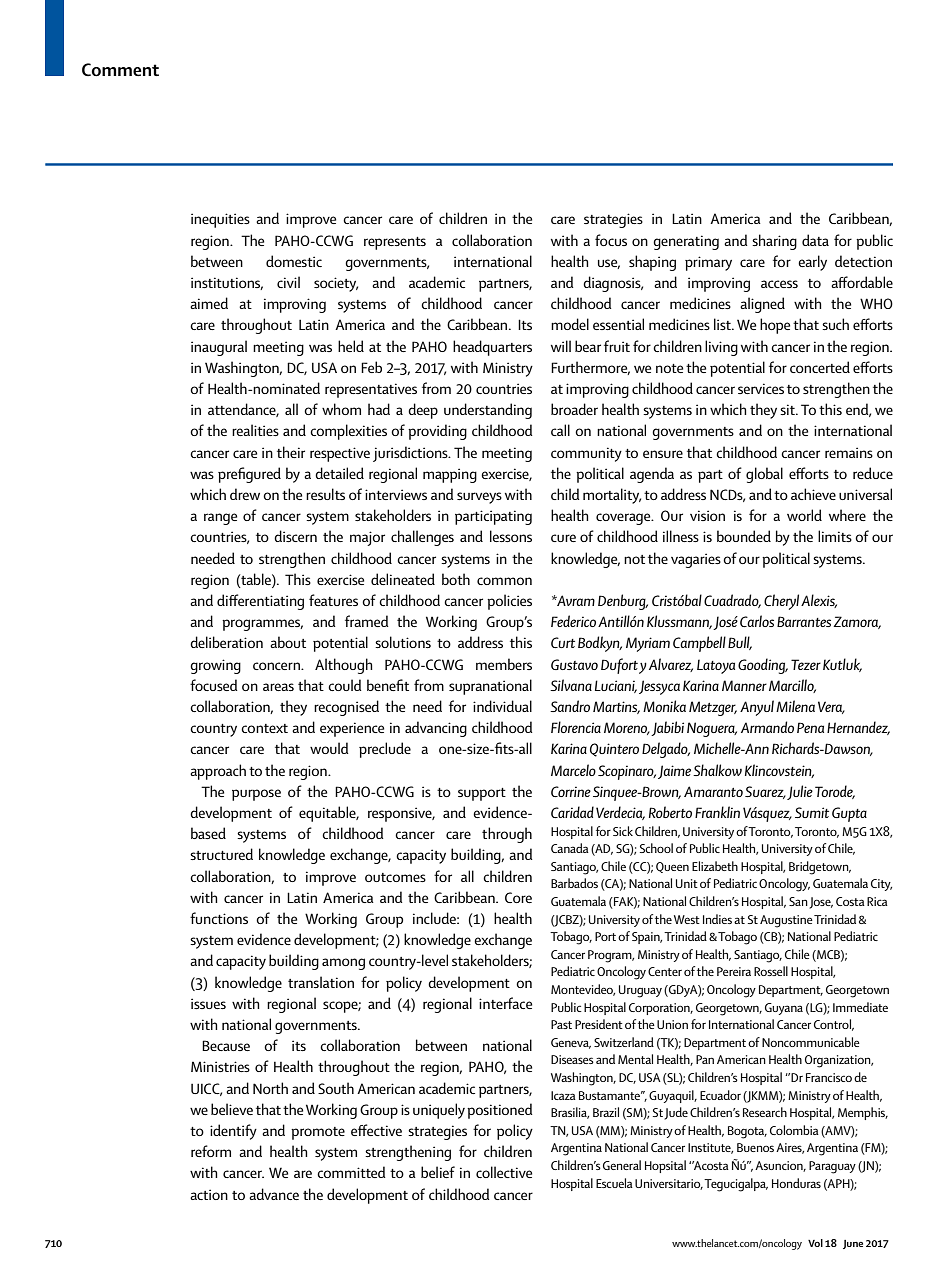  Describe the element at coordinates (761, 388) in the document. I see `services` at that location.
